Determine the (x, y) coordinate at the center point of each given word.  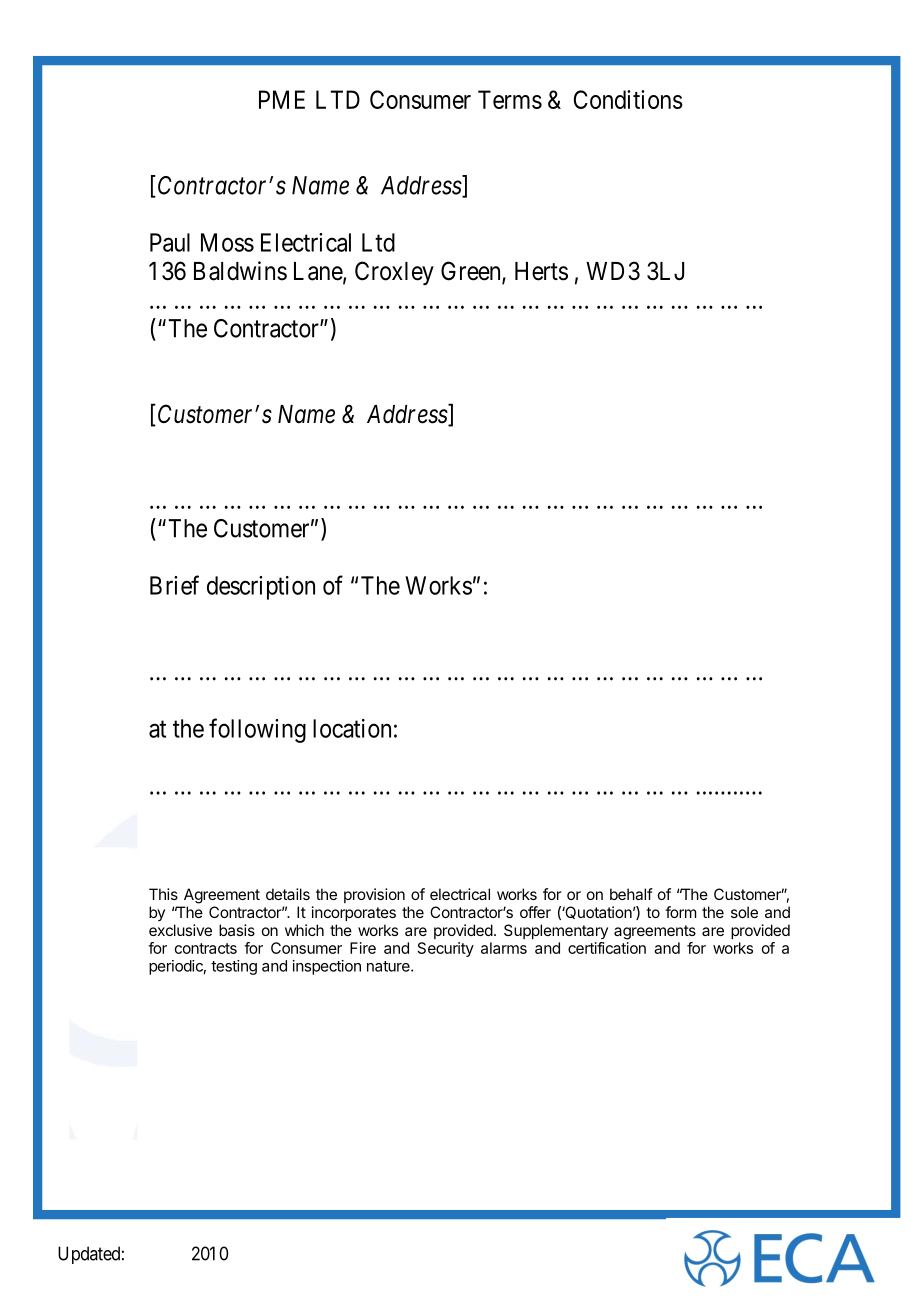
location (352, 728)
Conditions (628, 99)
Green (472, 272)
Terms (510, 99)
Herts (541, 271)
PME (282, 99)
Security (446, 949)
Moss (227, 242)
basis (237, 930)
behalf (631, 894)
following (257, 730)
